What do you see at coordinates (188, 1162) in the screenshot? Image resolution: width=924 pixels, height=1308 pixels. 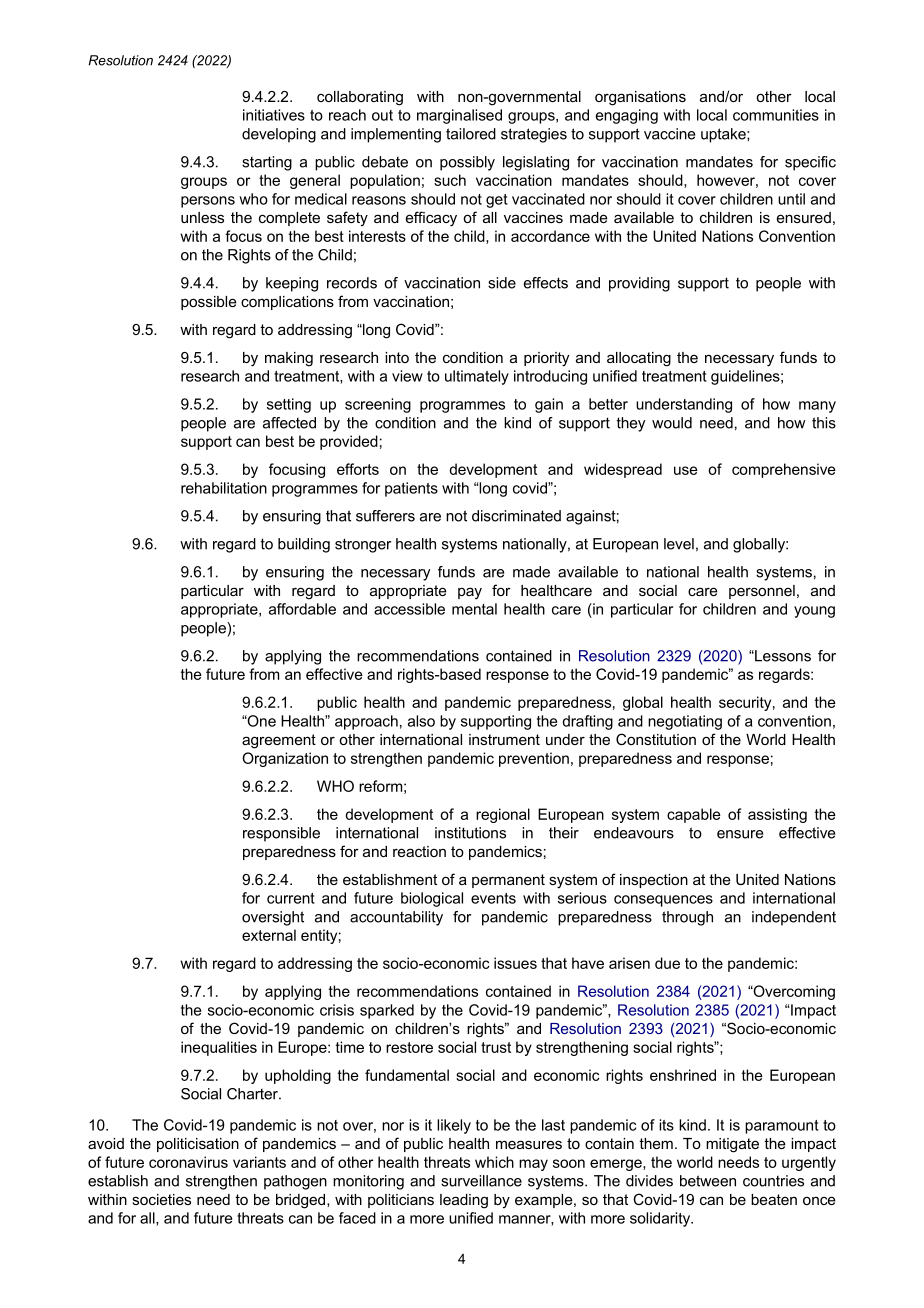 I see `coronavirus` at bounding box center [188, 1162].
